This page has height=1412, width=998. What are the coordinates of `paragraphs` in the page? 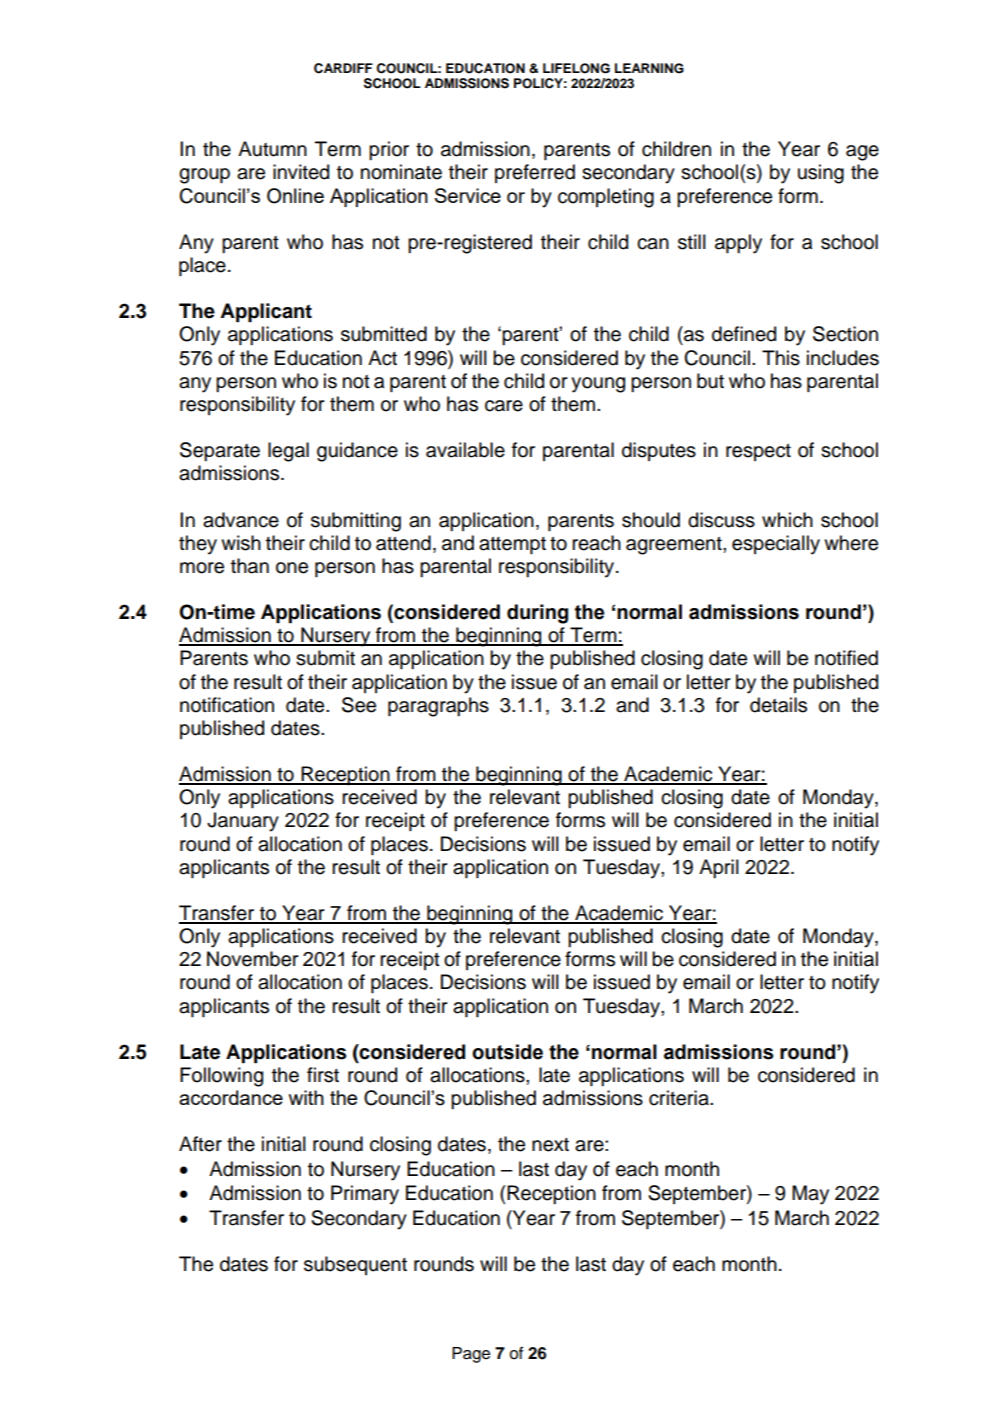 It's located at (438, 707).
